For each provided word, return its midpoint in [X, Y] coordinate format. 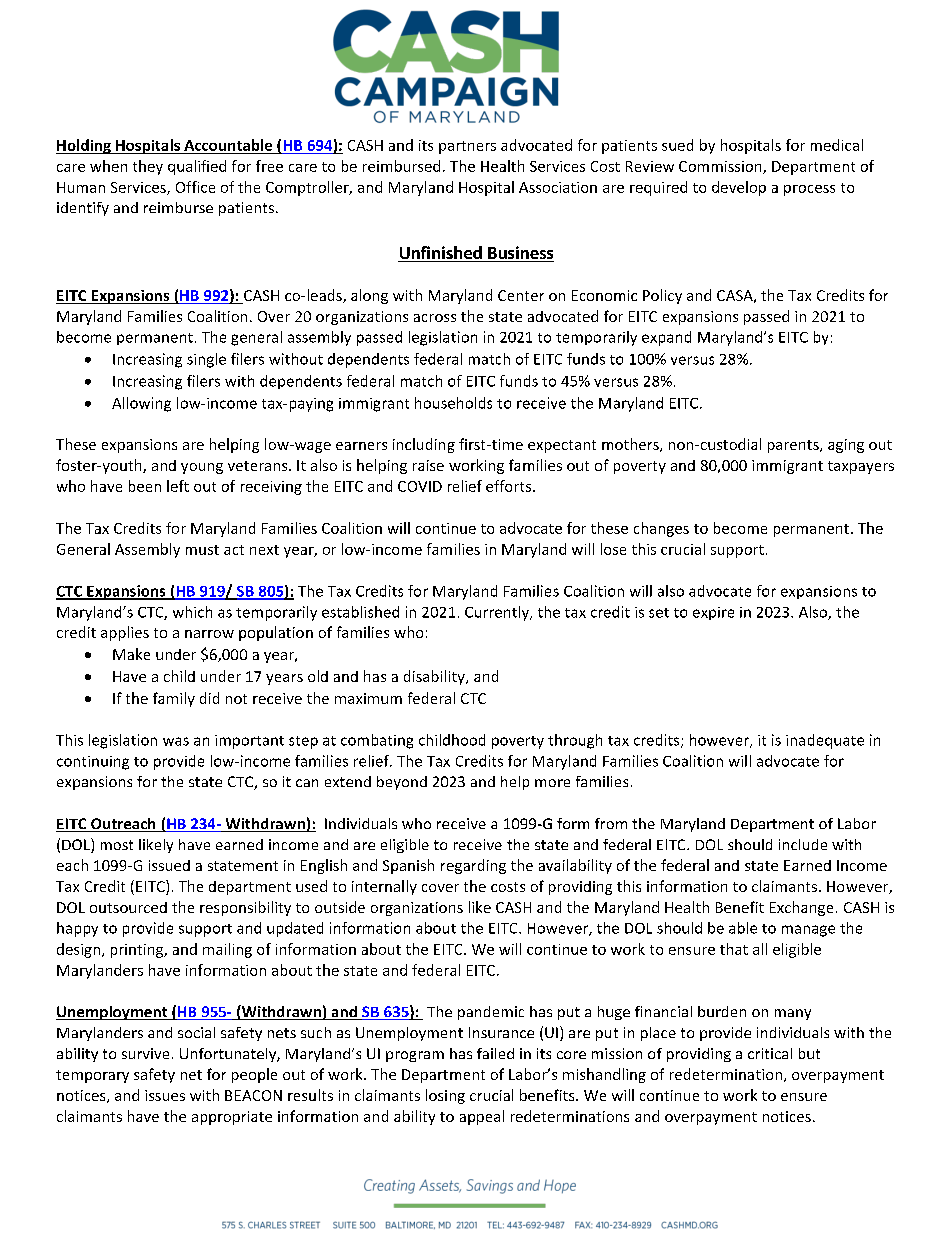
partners [467, 147]
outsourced [128, 907]
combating [377, 741]
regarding [473, 866]
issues [165, 1095]
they [148, 167]
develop [739, 188]
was [176, 741]
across [435, 318]
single [206, 360]
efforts [510, 486]
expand [666, 338]
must [202, 550]
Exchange [801, 908]
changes [661, 529]
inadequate [825, 741]
